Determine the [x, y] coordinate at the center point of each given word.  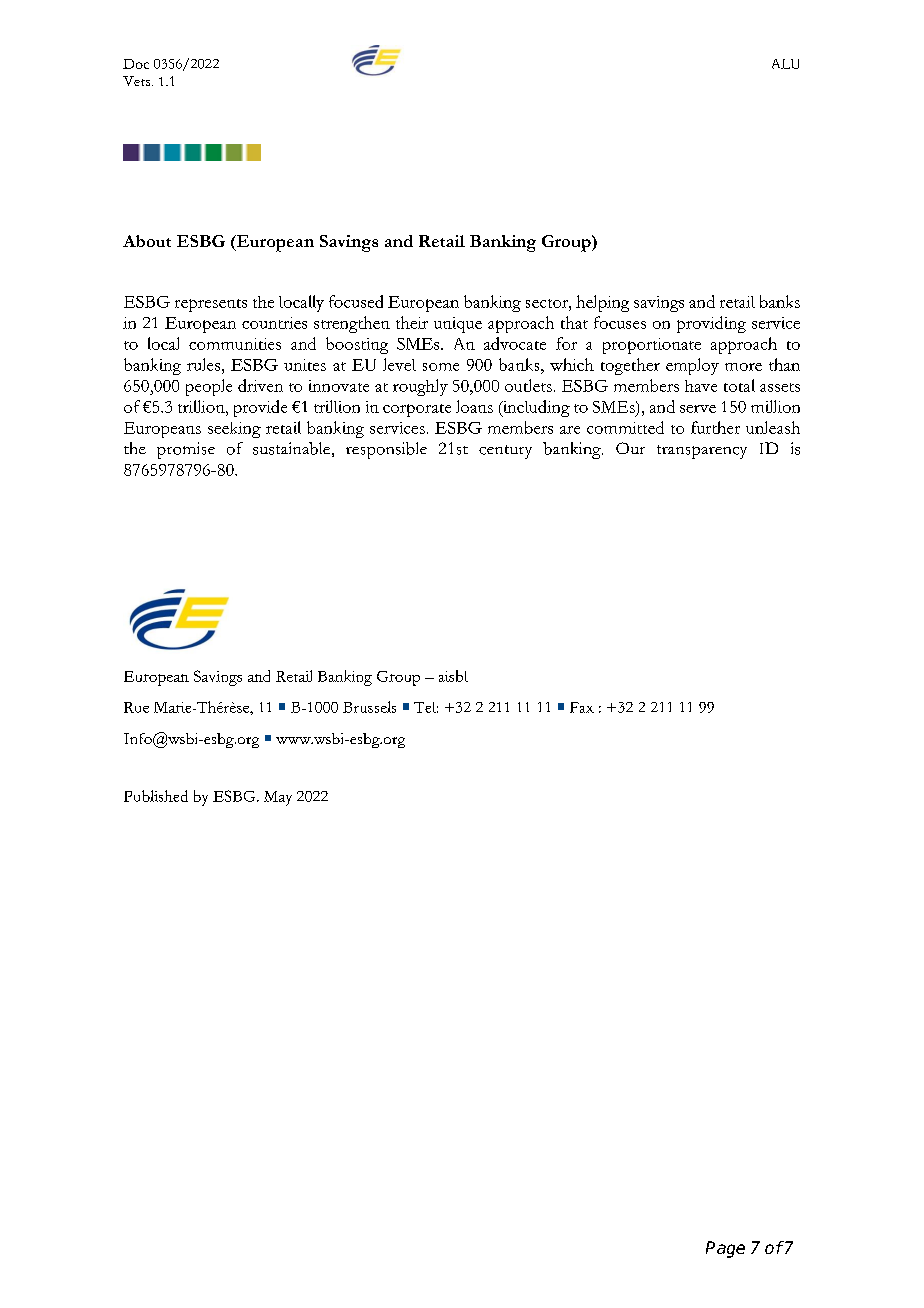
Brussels [369, 707]
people [209, 387]
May [278, 798]
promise [186, 450]
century [505, 452]
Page [725, 1249]
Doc [136, 64]
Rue [136, 707]
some [441, 367]
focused [356, 301]
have [701, 386]
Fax [582, 707]
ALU [785, 64]
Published [156, 796]
